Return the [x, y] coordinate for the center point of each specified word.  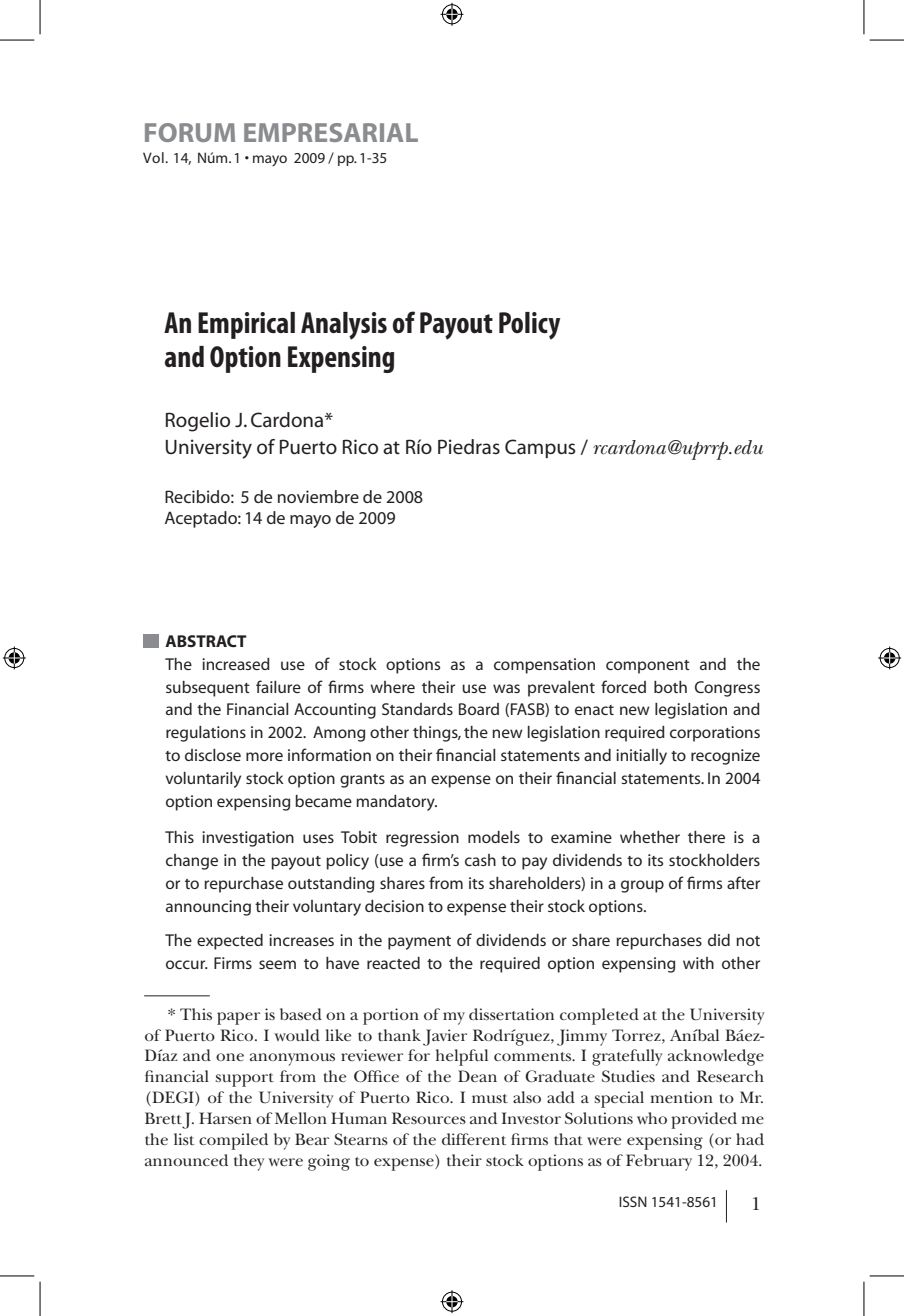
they [249, 1162]
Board [479, 709]
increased [236, 664]
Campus [540, 448]
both [670, 687]
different [474, 1139]
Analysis [344, 326]
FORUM [190, 132]
